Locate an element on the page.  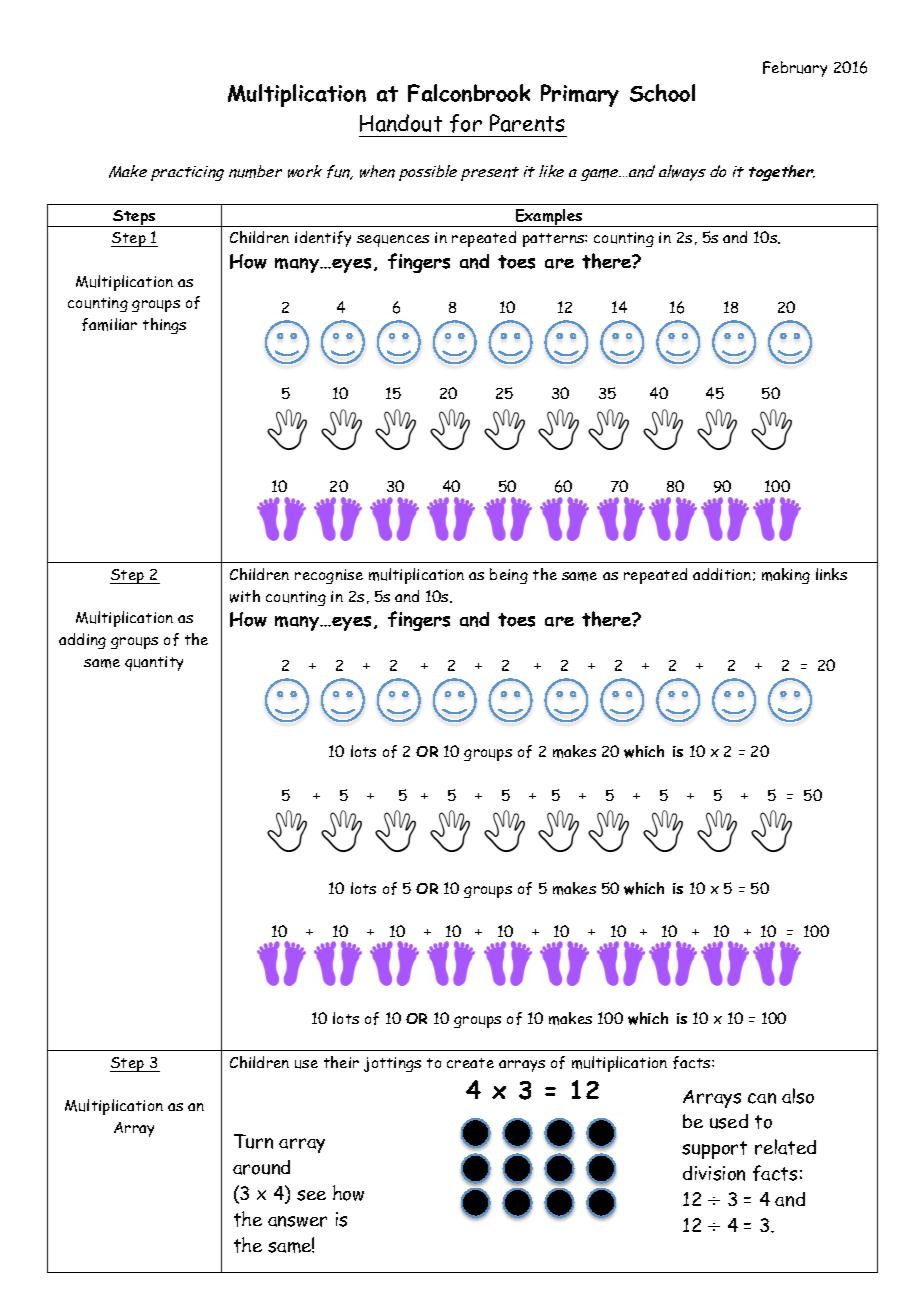
for is located at coordinates (466, 123).
